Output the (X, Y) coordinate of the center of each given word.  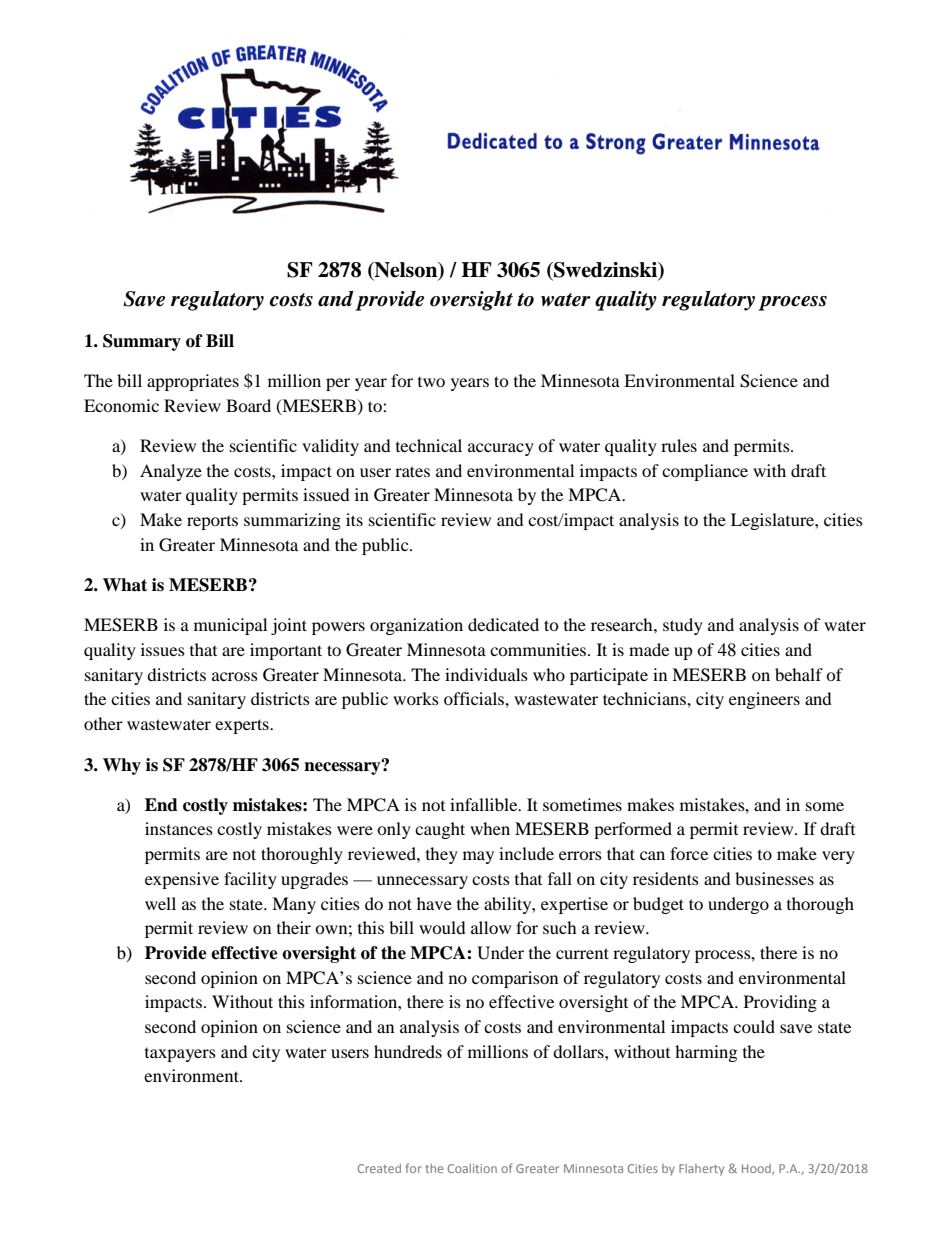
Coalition (472, 1168)
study (683, 626)
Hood (757, 1169)
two (431, 382)
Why (122, 766)
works (416, 698)
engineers (764, 700)
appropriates (193, 382)
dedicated (503, 624)
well (160, 903)
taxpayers (180, 1055)
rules (679, 445)
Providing (780, 1003)
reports (212, 523)
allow (491, 927)
